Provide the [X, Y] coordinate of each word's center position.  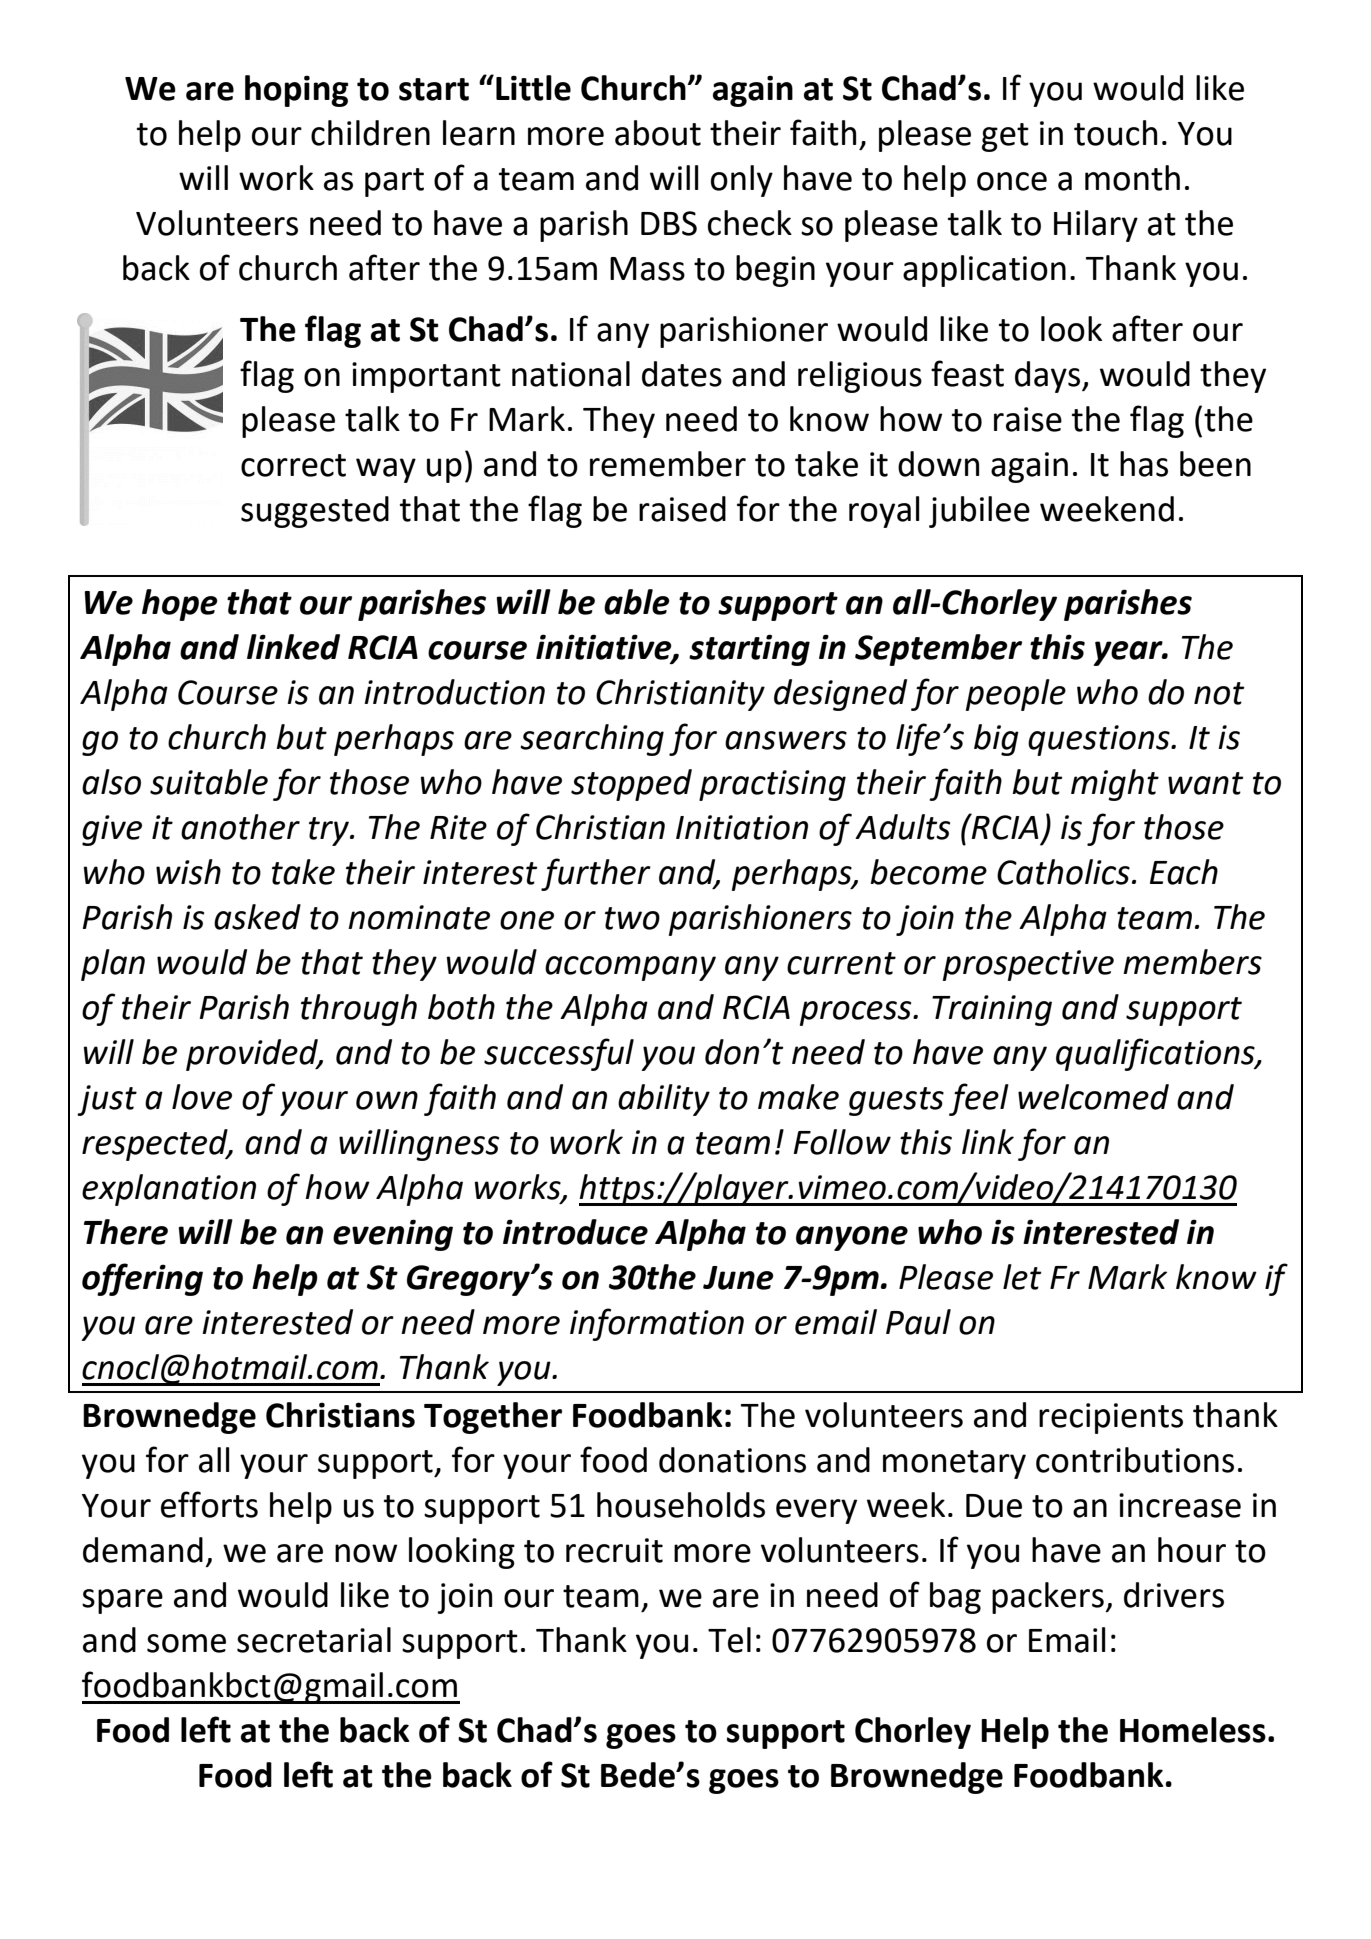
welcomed [1093, 1097]
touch [1115, 133]
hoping [296, 91]
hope [180, 605]
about [658, 133]
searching [592, 740]
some [186, 1643]
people [1016, 695]
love [202, 1097]
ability [664, 1100]
